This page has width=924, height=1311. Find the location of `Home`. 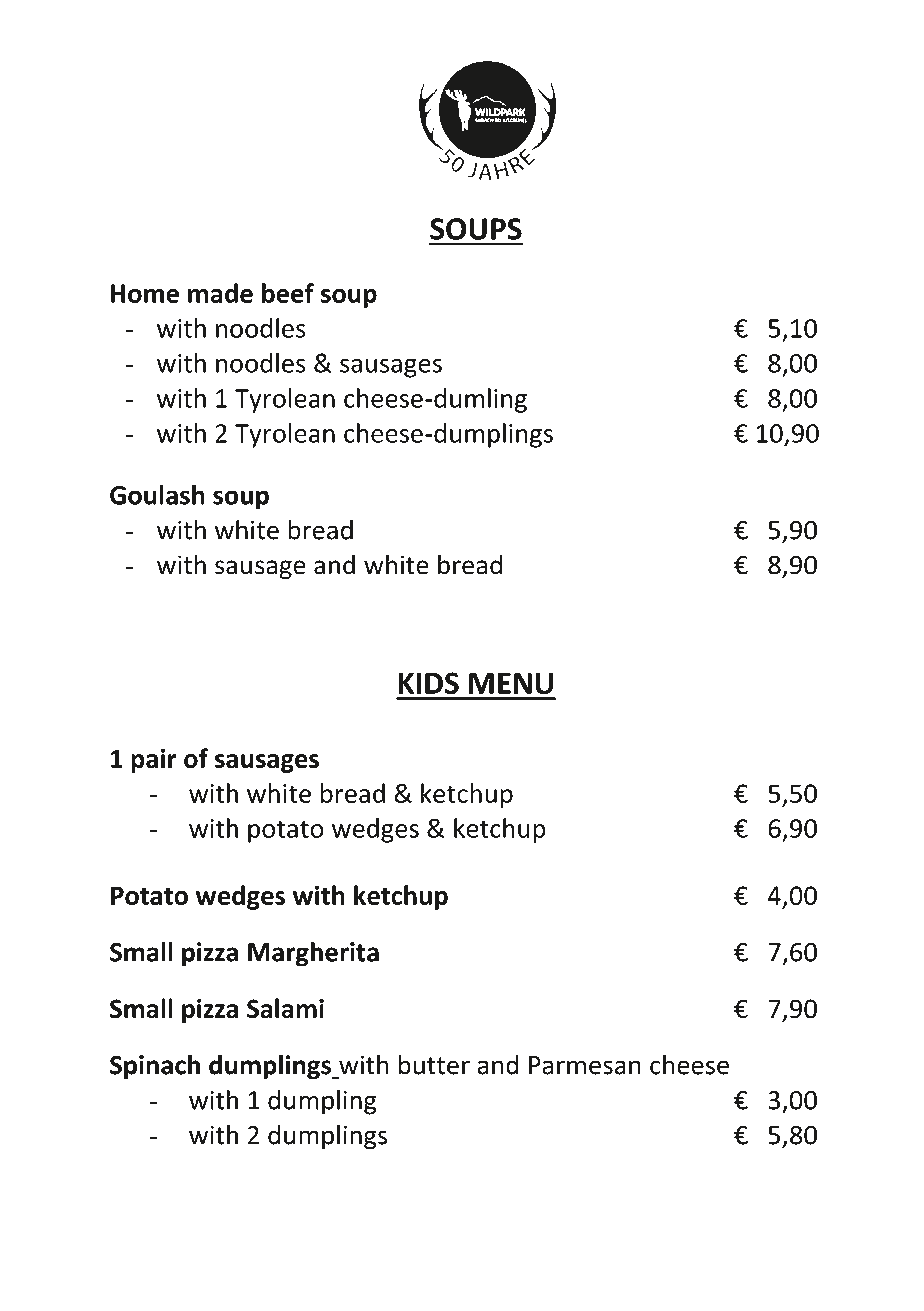

Home is located at coordinates (145, 293).
